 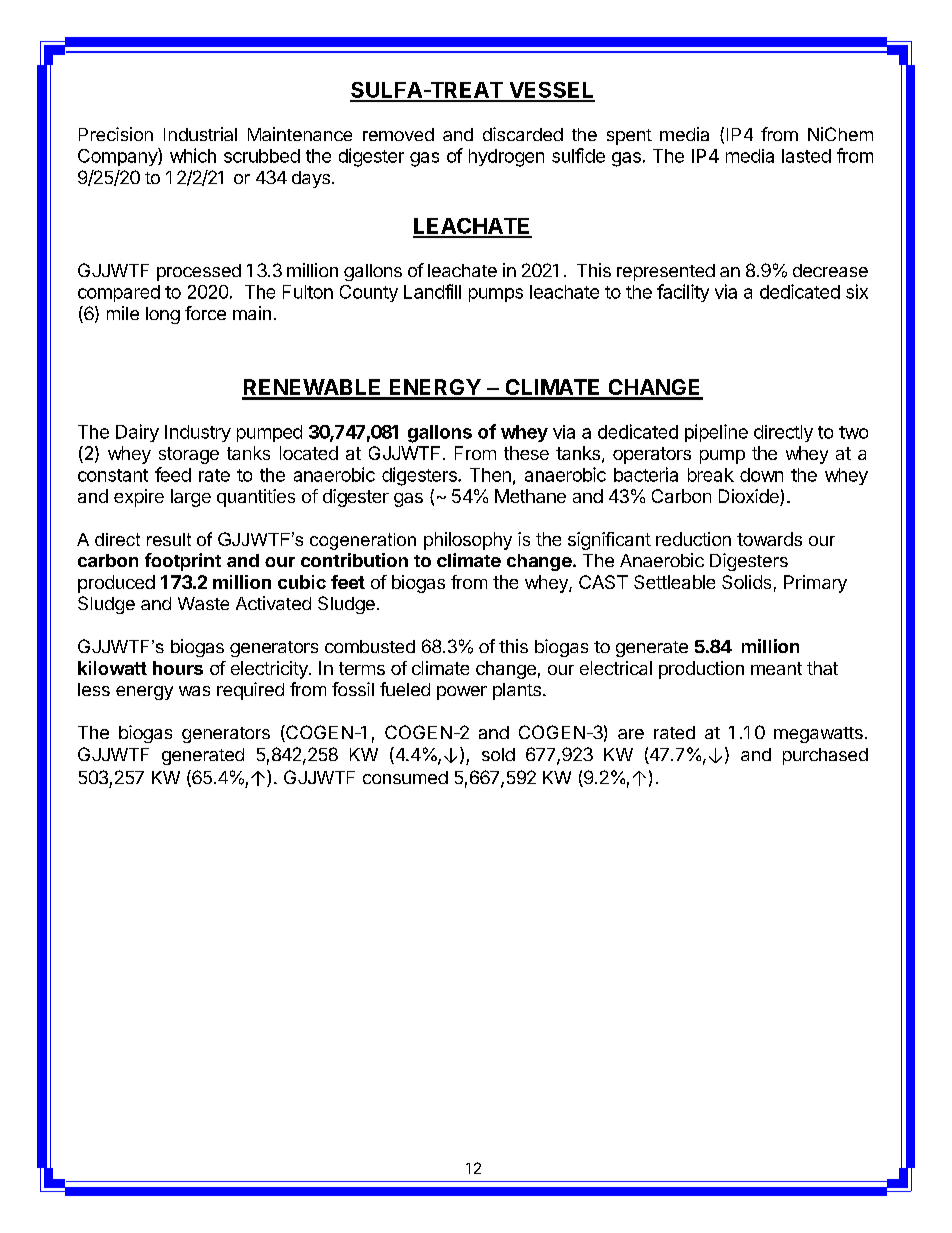 What do you see at coordinates (203, 603) in the screenshot?
I see `Waste` at bounding box center [203, 603].
